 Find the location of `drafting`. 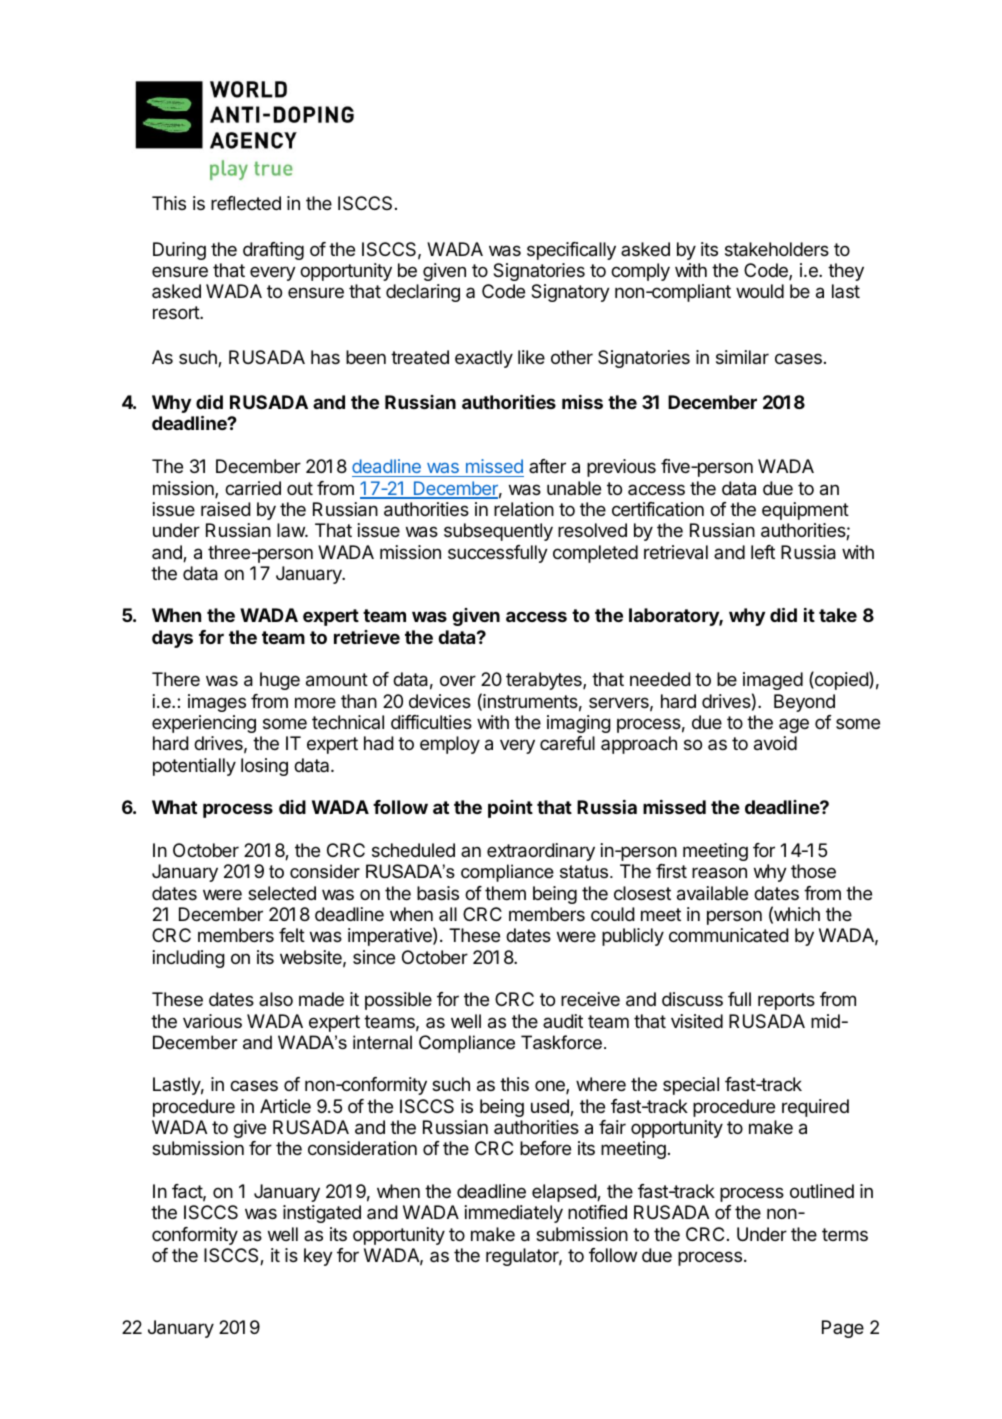

drafting is located at coordinates (273, 251).
